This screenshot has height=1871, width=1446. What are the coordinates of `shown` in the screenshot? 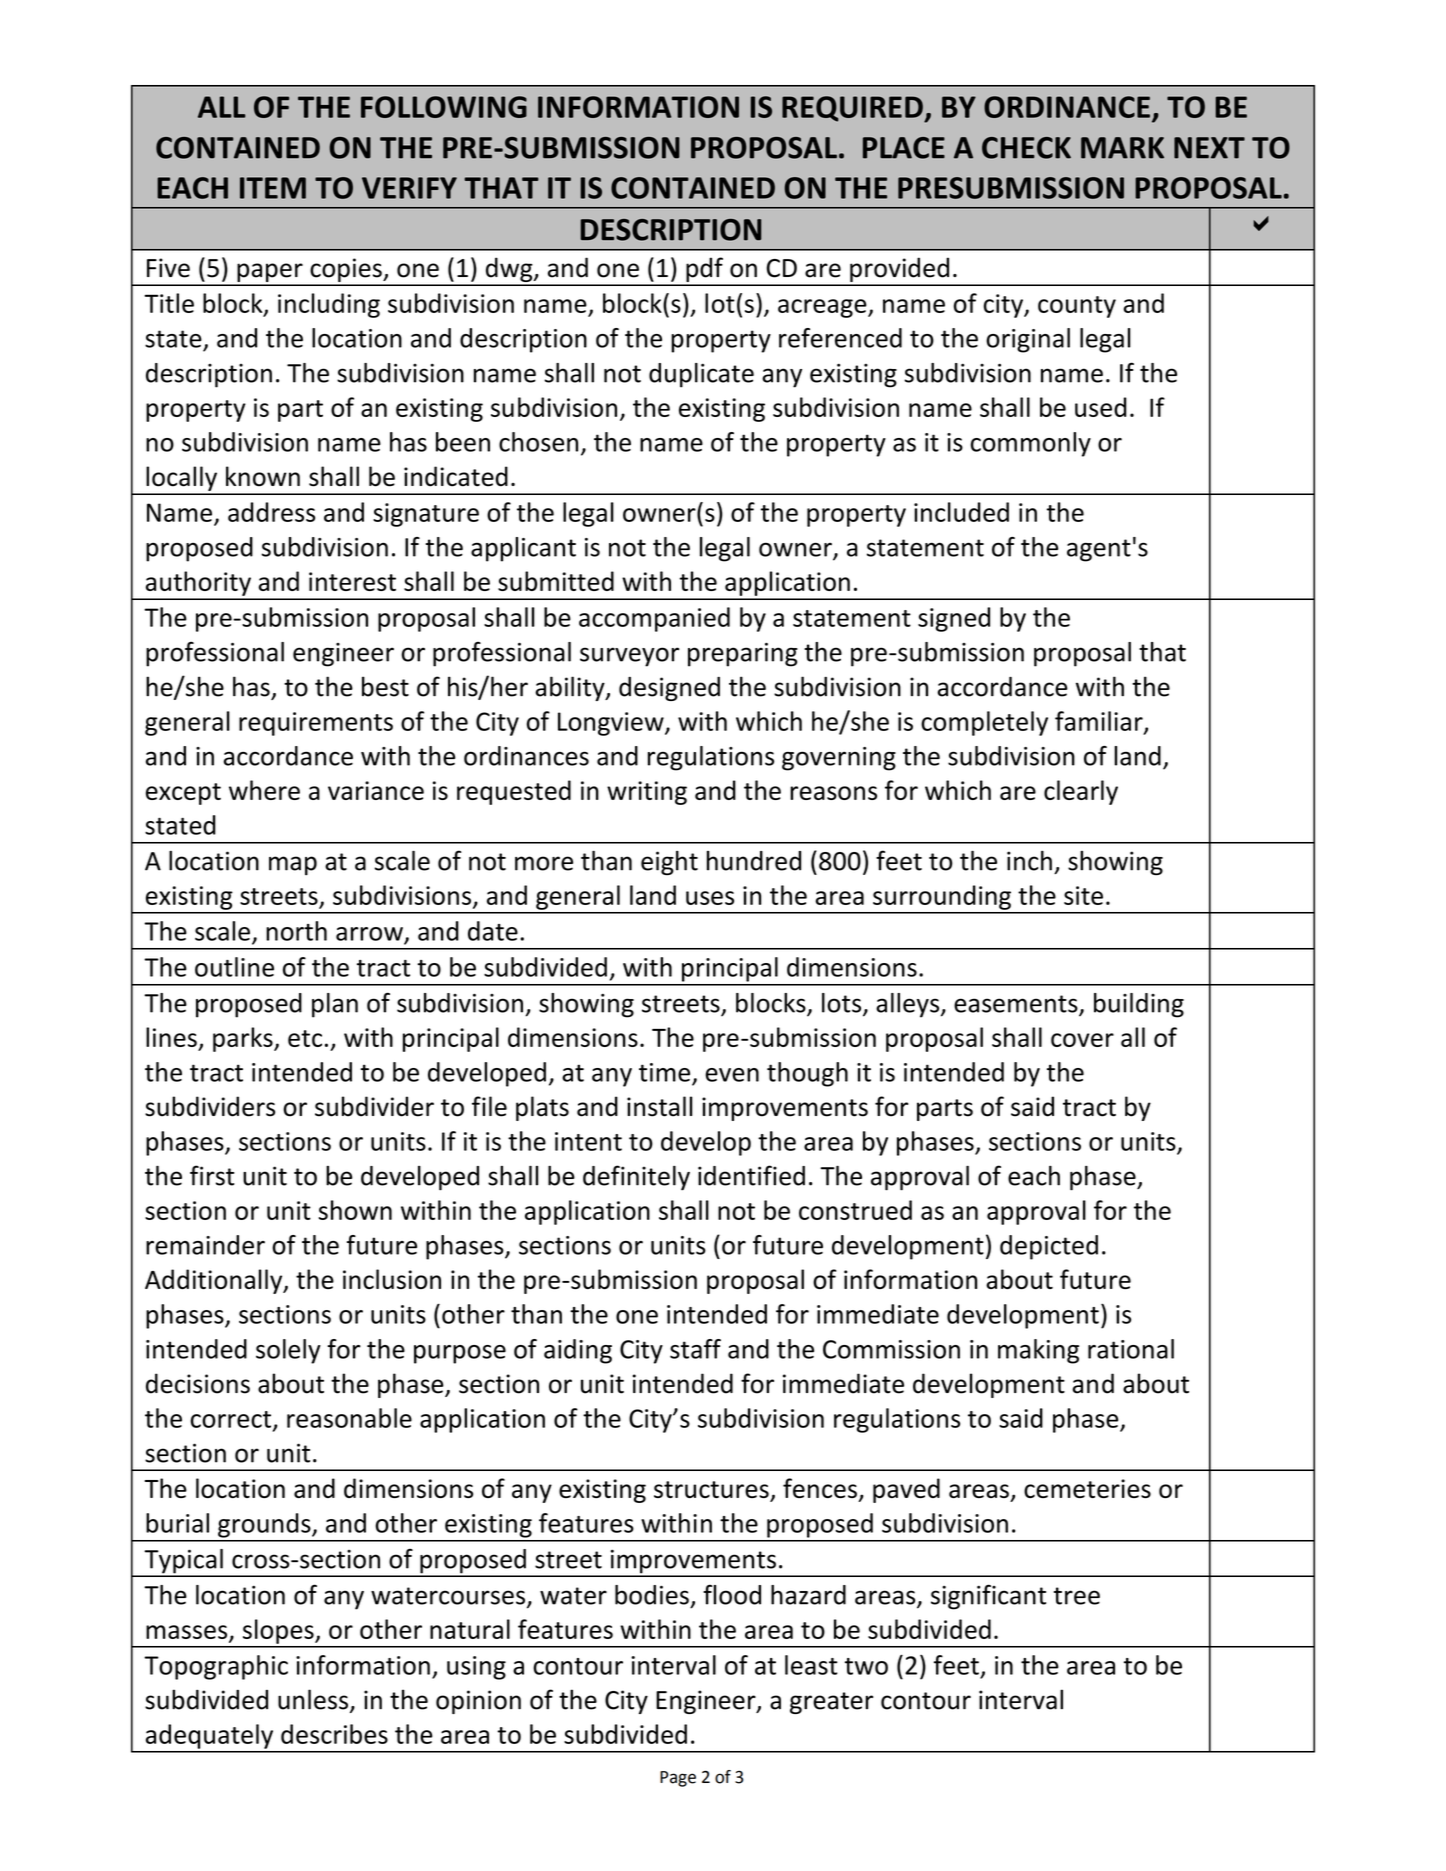 It's located at (355, 1210).
